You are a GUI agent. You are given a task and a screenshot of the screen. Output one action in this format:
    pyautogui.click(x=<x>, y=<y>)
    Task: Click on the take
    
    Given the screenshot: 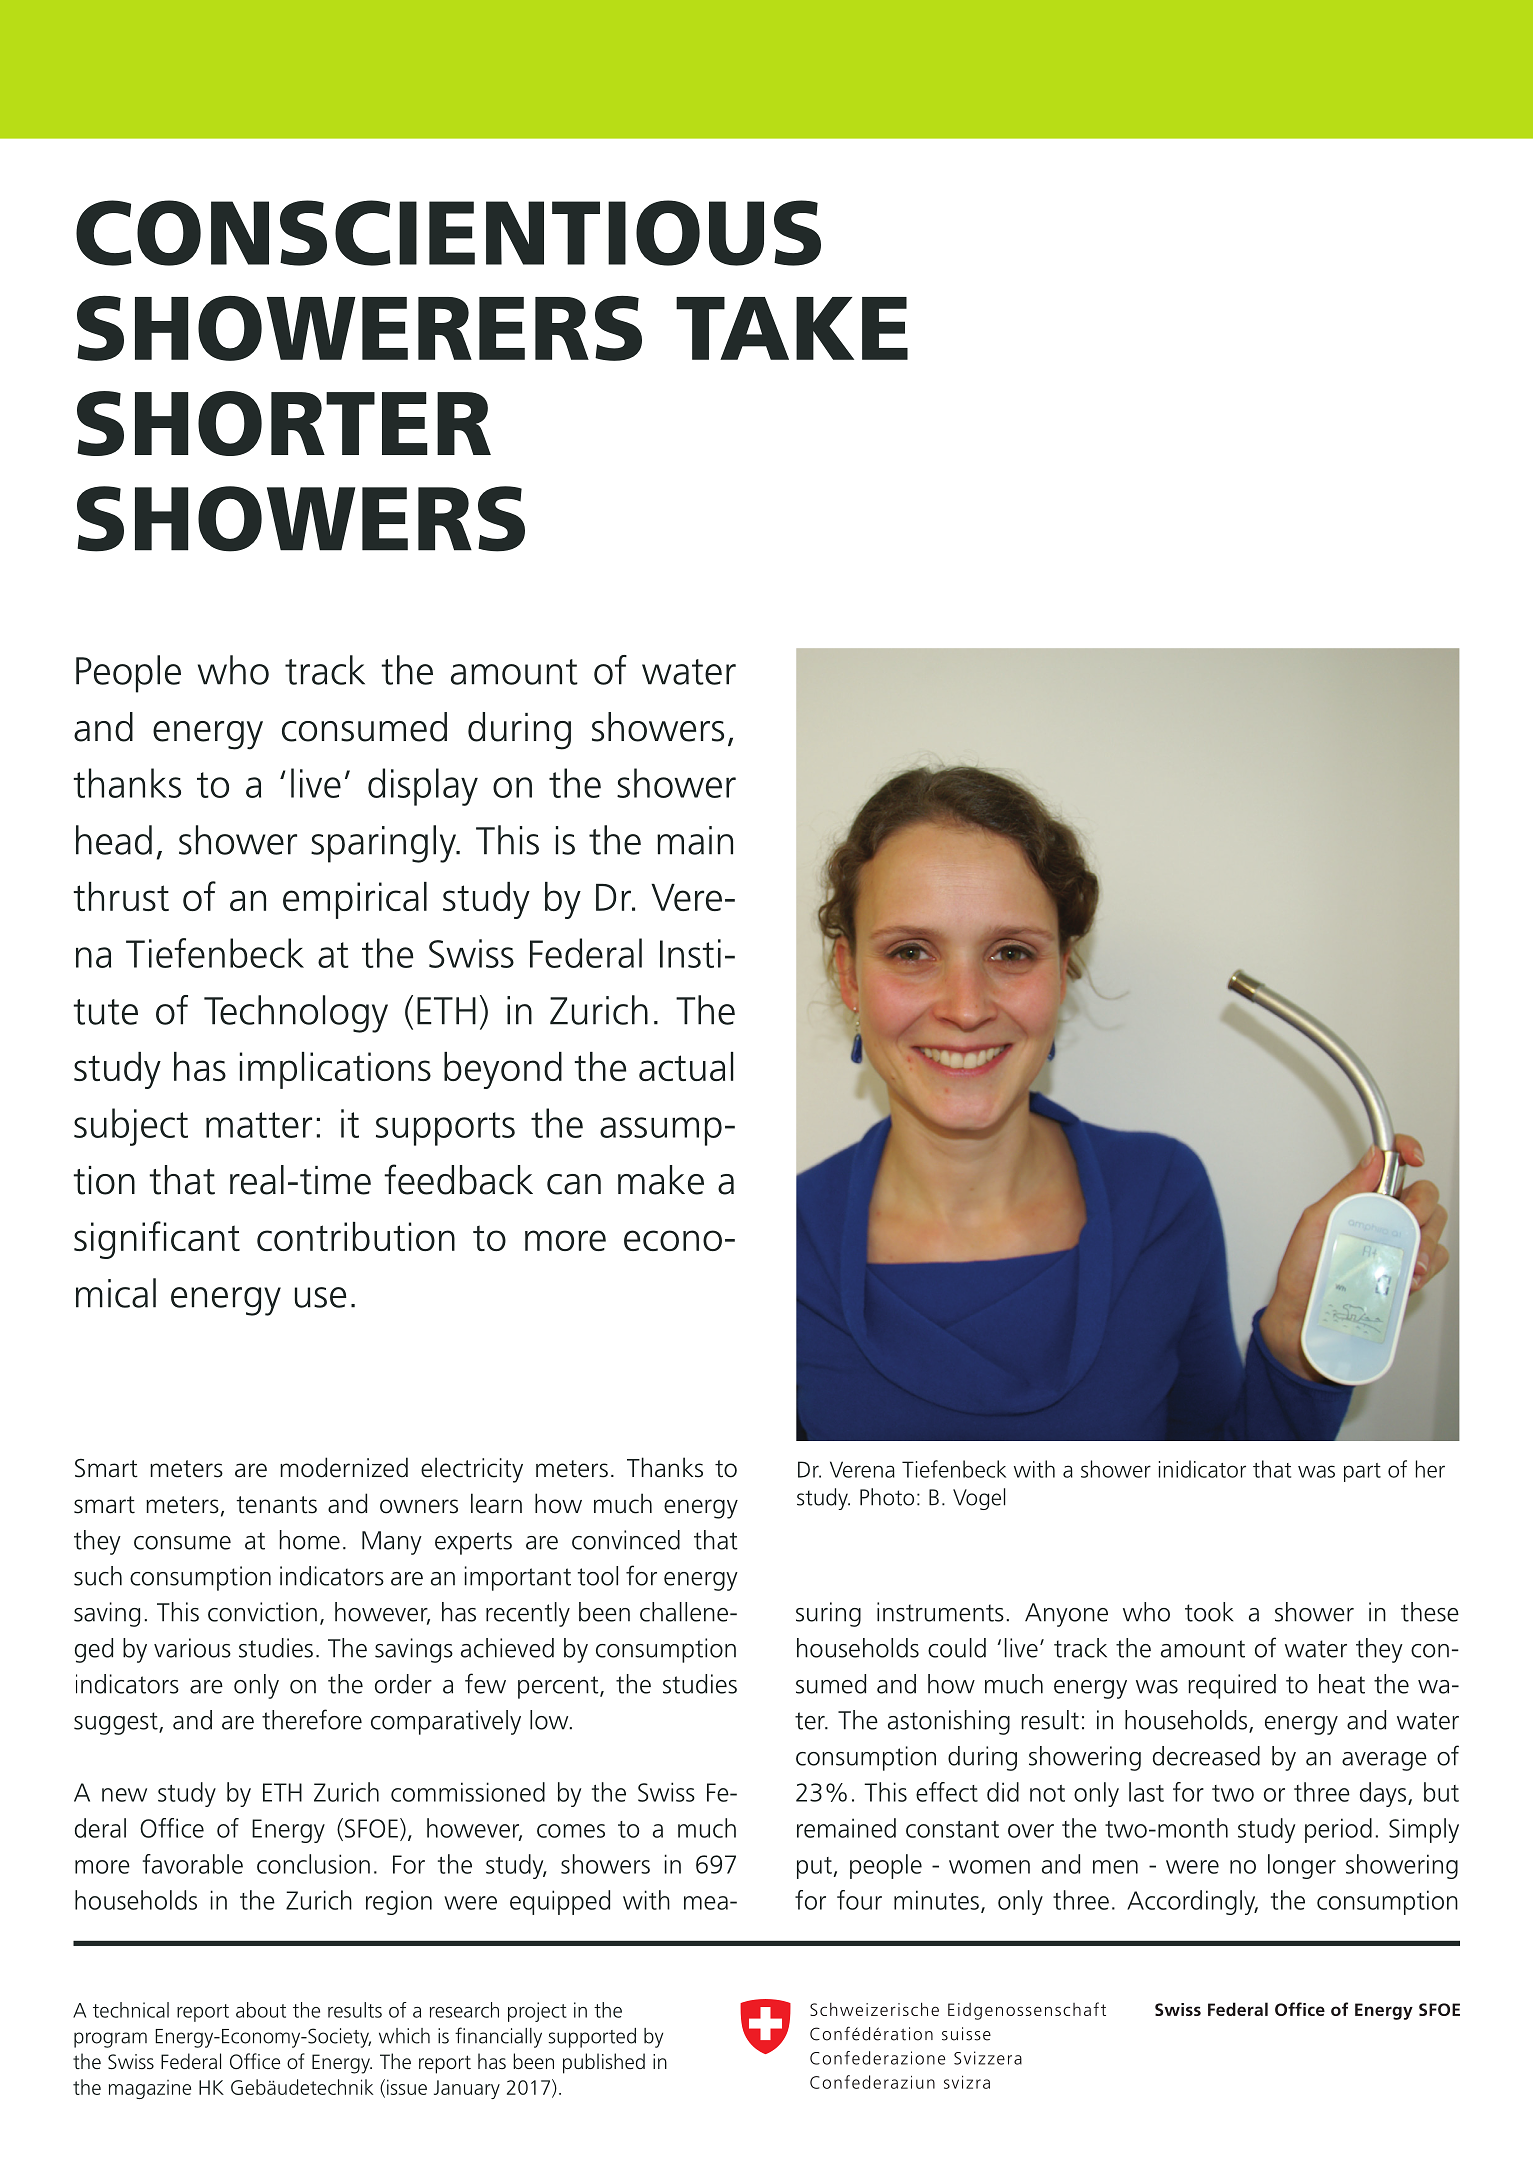 What is the action you would take?
    pyautogui.click(x=792, y=328)
